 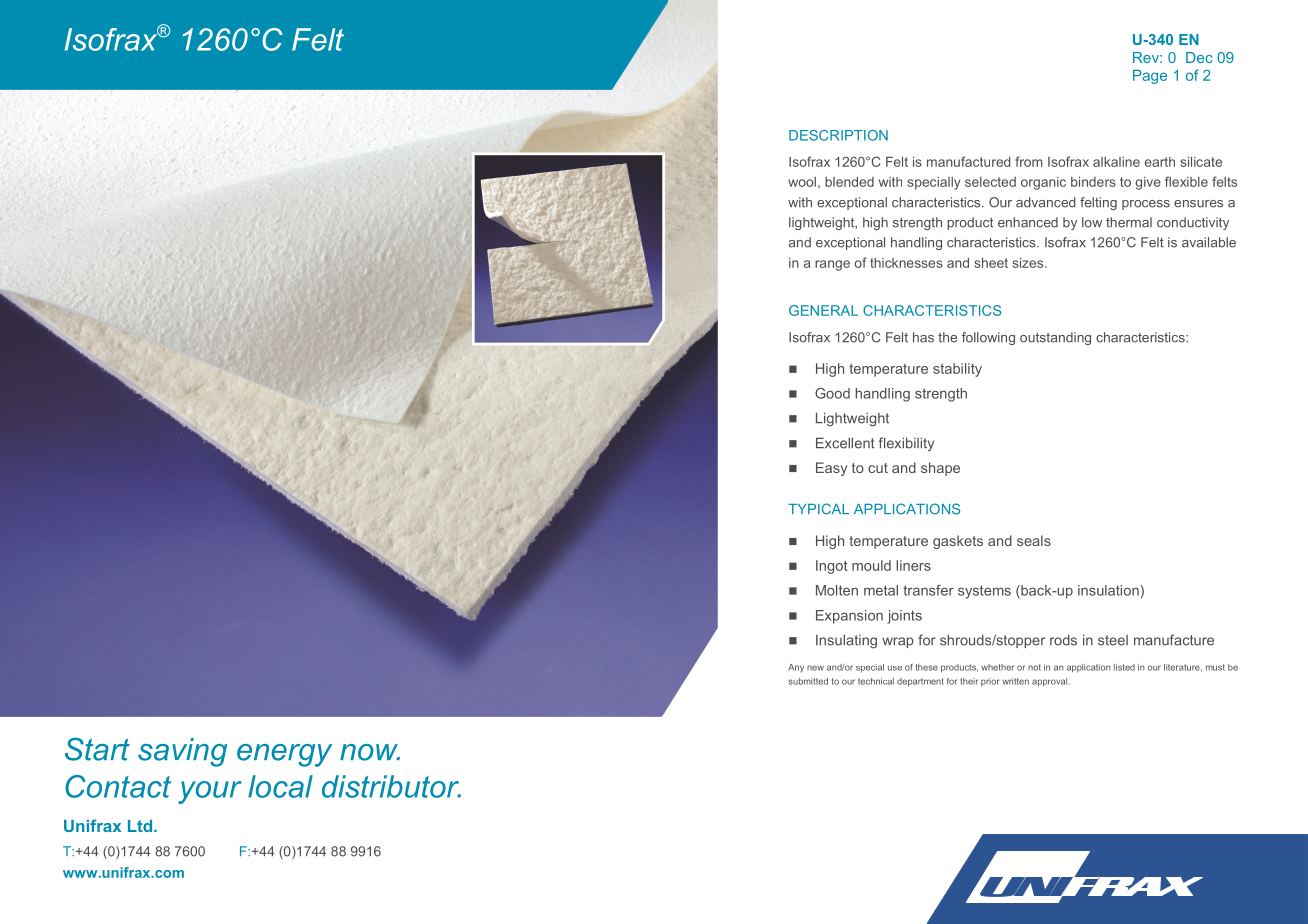 I want to click on your, so click(x=210, y=792).
